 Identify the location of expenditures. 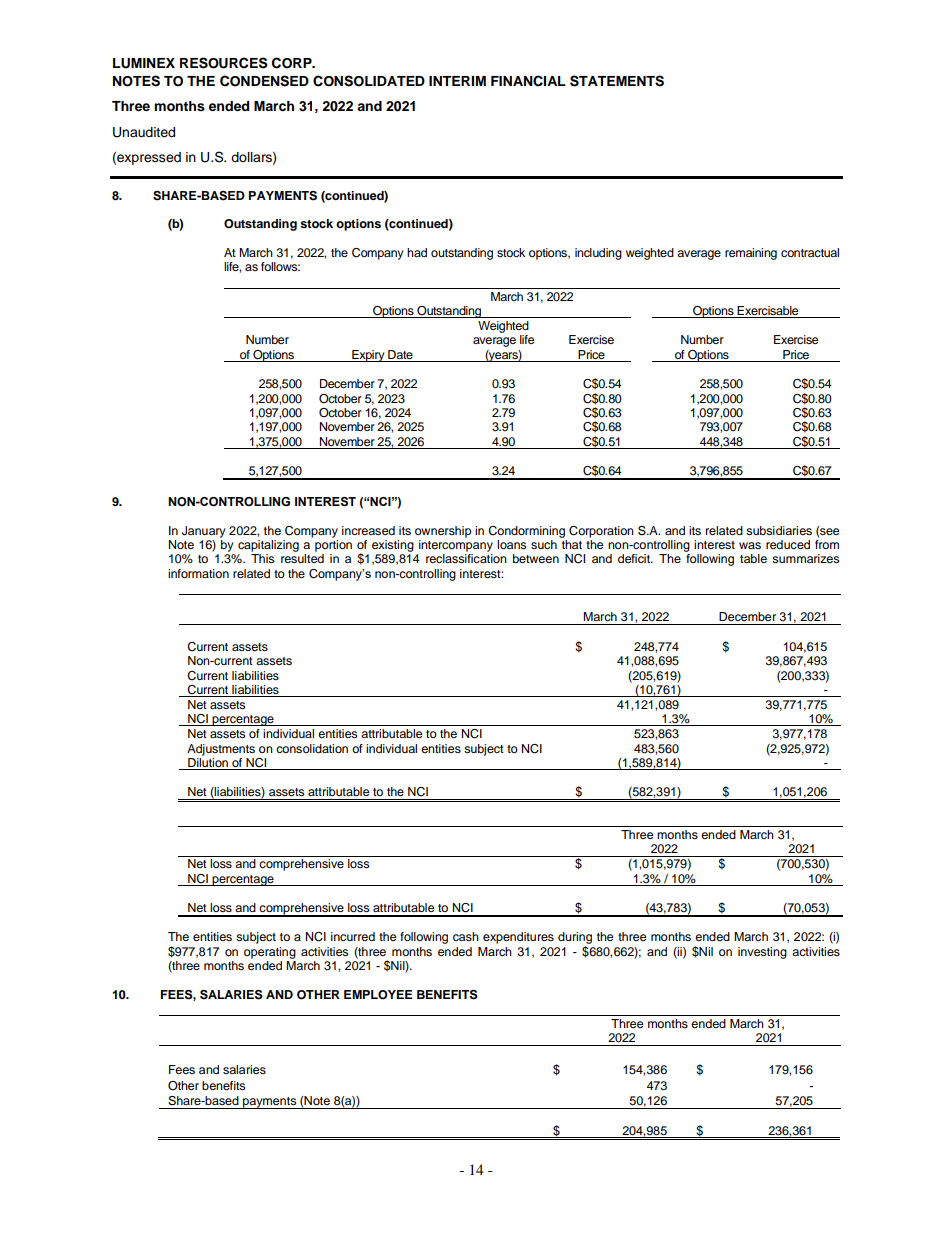
(518, 938).
